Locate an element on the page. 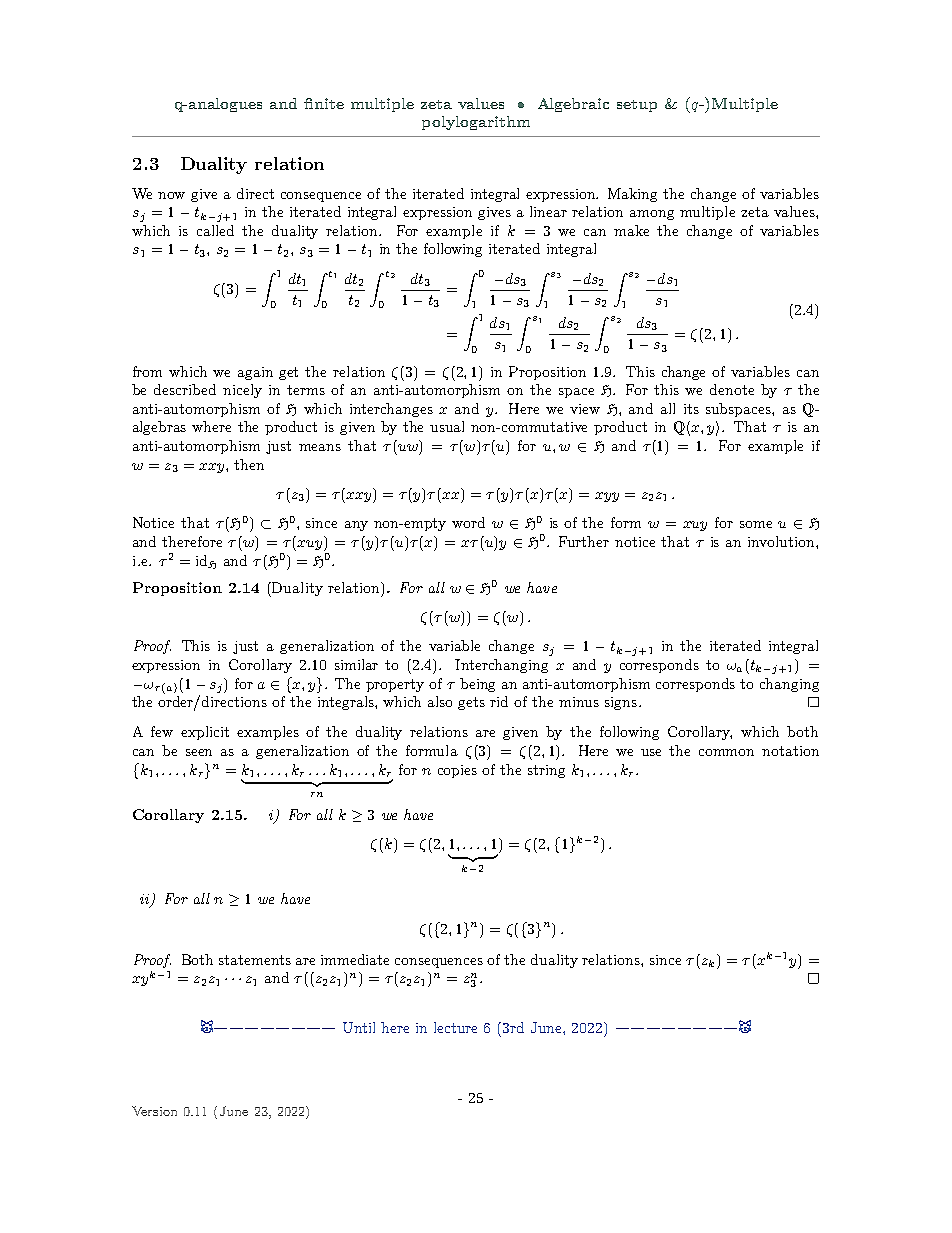 The image size is (952, 1233). being is located at coordinates (477, 685).
